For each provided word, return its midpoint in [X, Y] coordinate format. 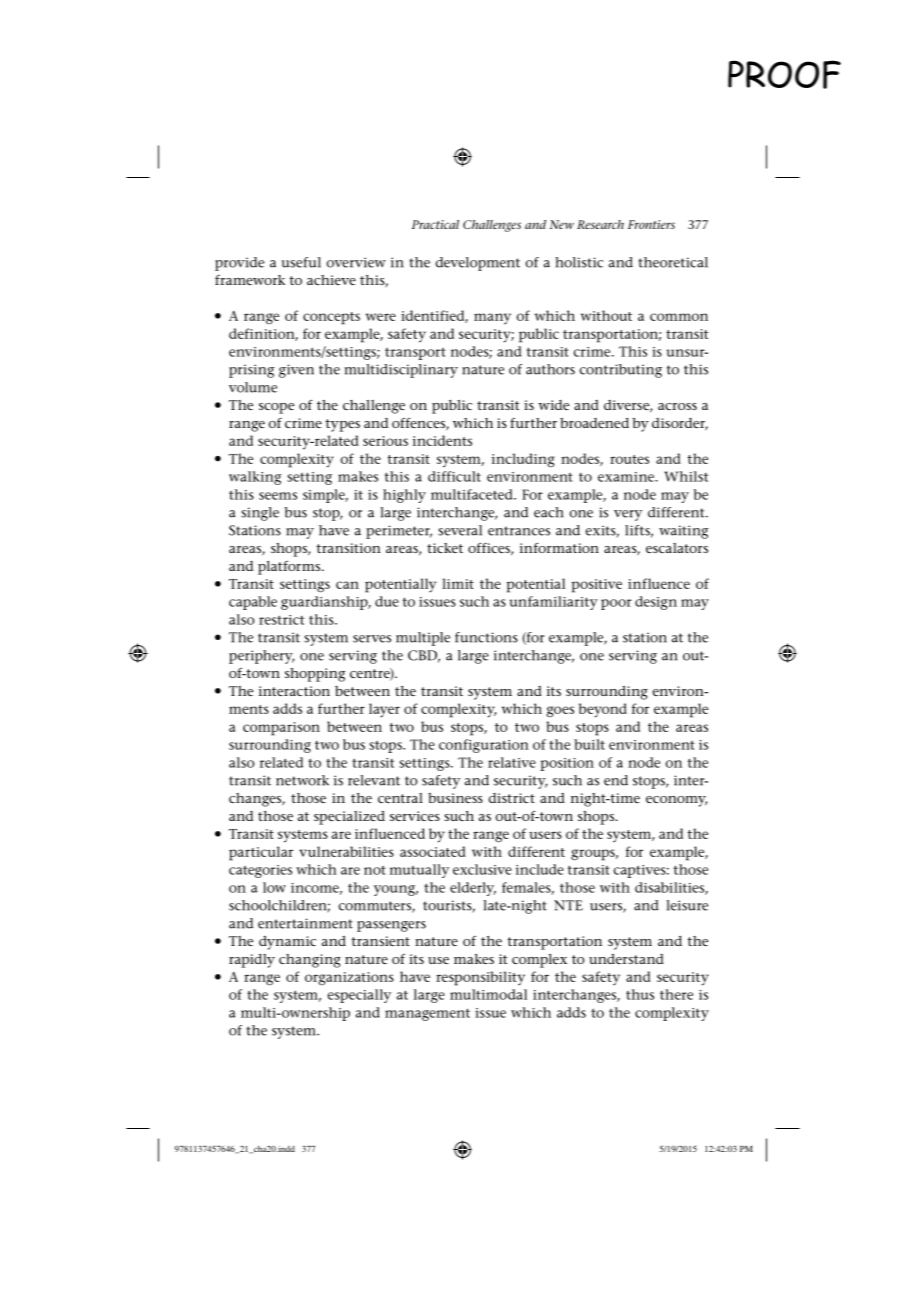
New [562, 224]
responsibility [480, 978]
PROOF [784, 74]
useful [301, 262]
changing [310, 961]
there [676, 994]
